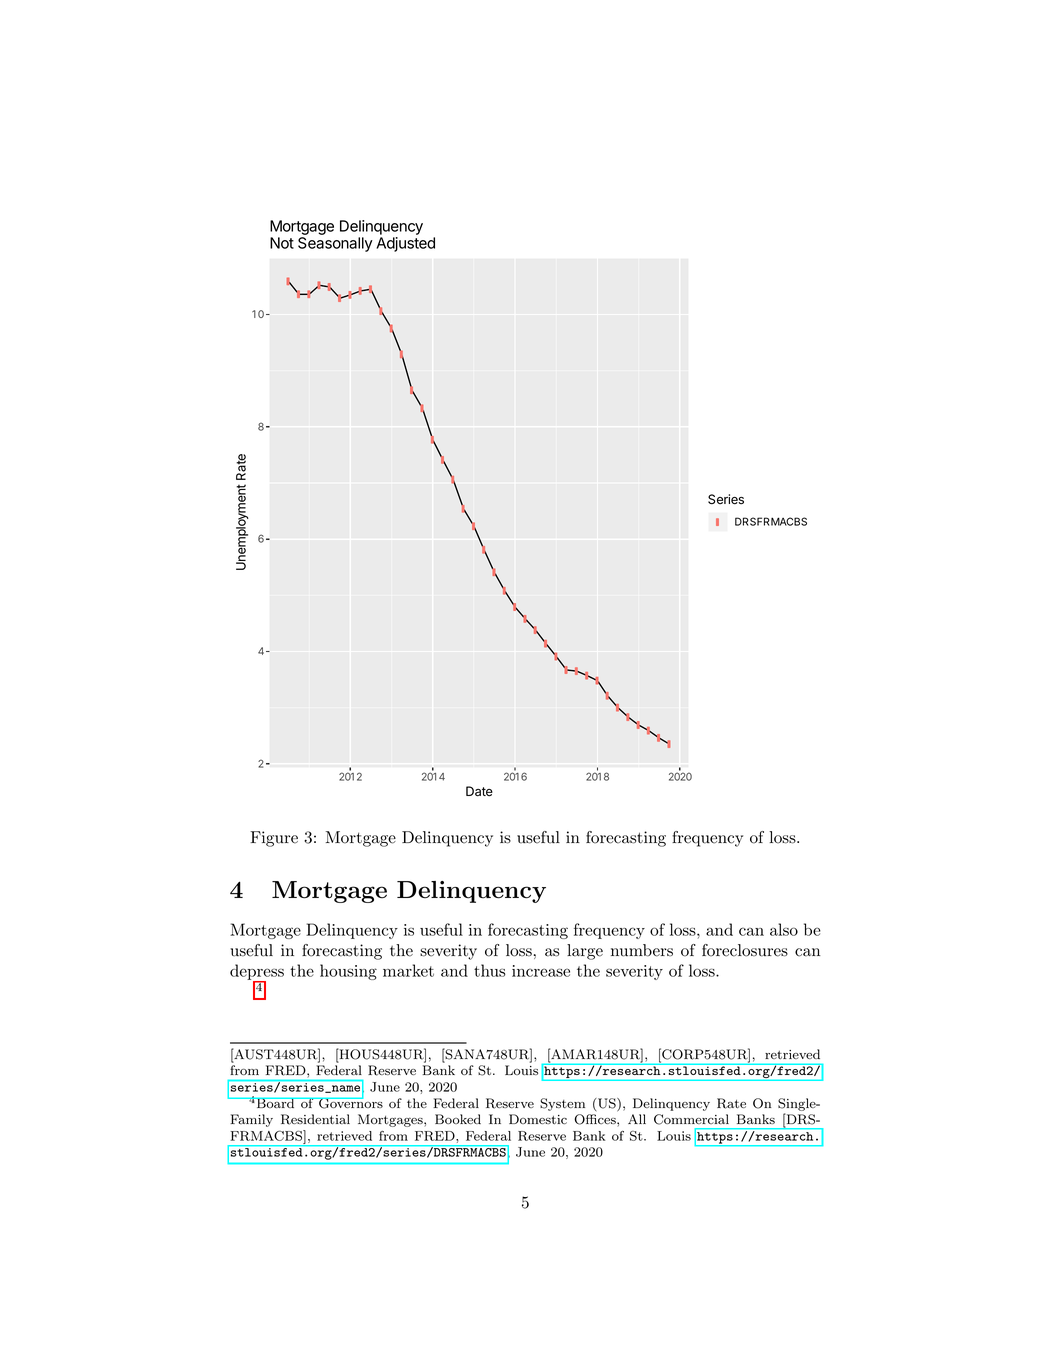 Image resolution: width=1052 pixels, height=1362 pixels. Describe the element at coordinates (642, 950) in the screenshot. I see `numbers` at that location.
